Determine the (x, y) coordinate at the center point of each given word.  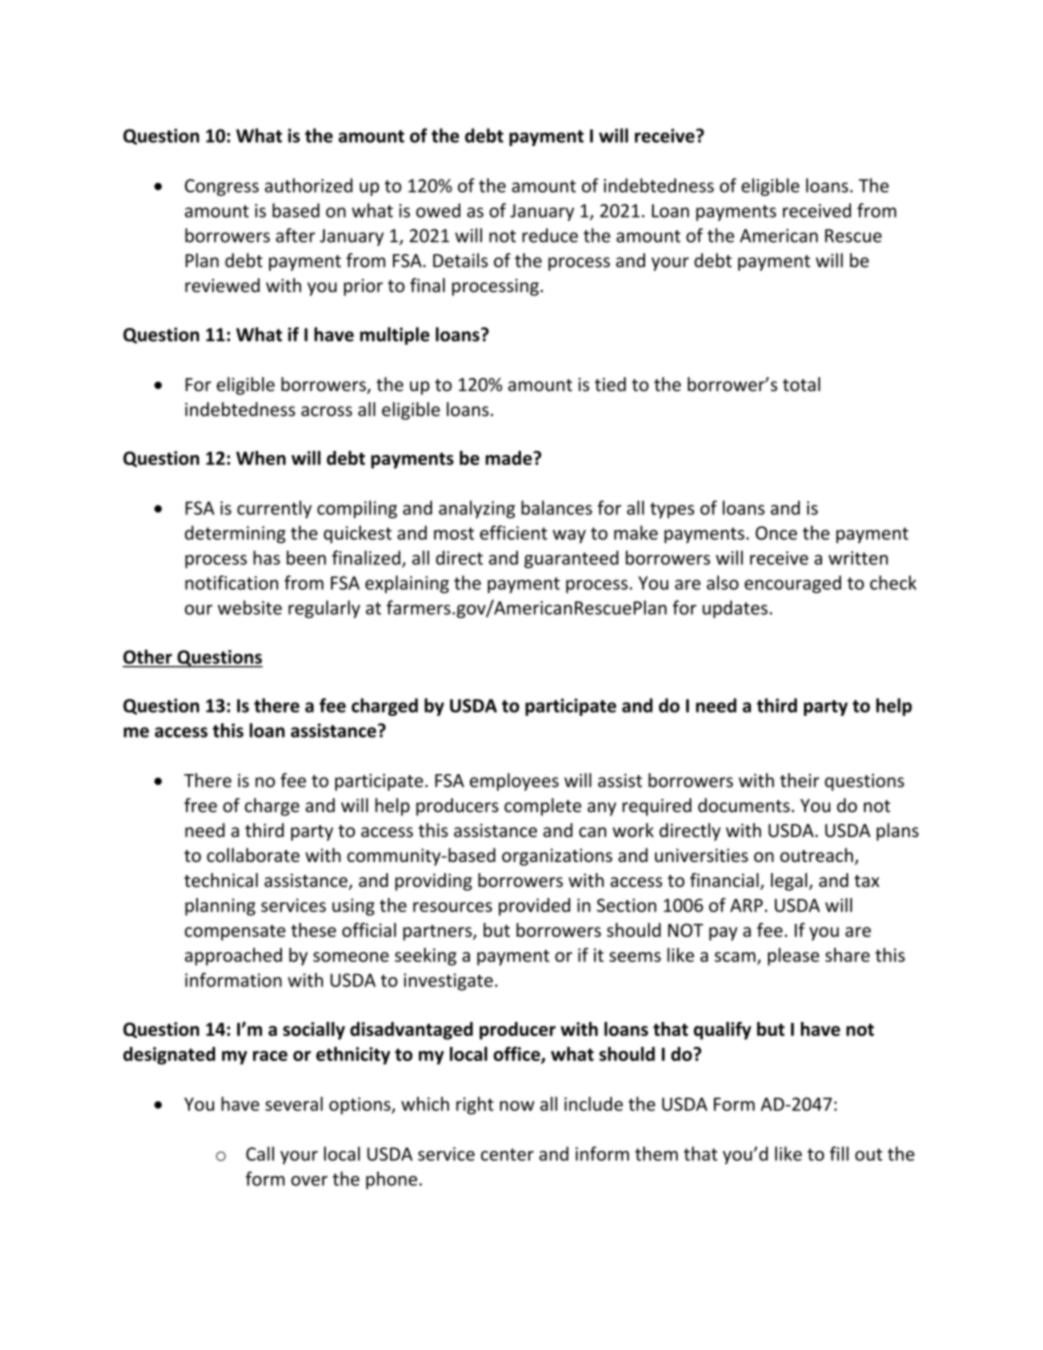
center (507, 1154)
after (295, 235)
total (801, 384)
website (250, 607)
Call (260, 1153)
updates (735, 609)
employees (514, 782)
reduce (550, 235)
